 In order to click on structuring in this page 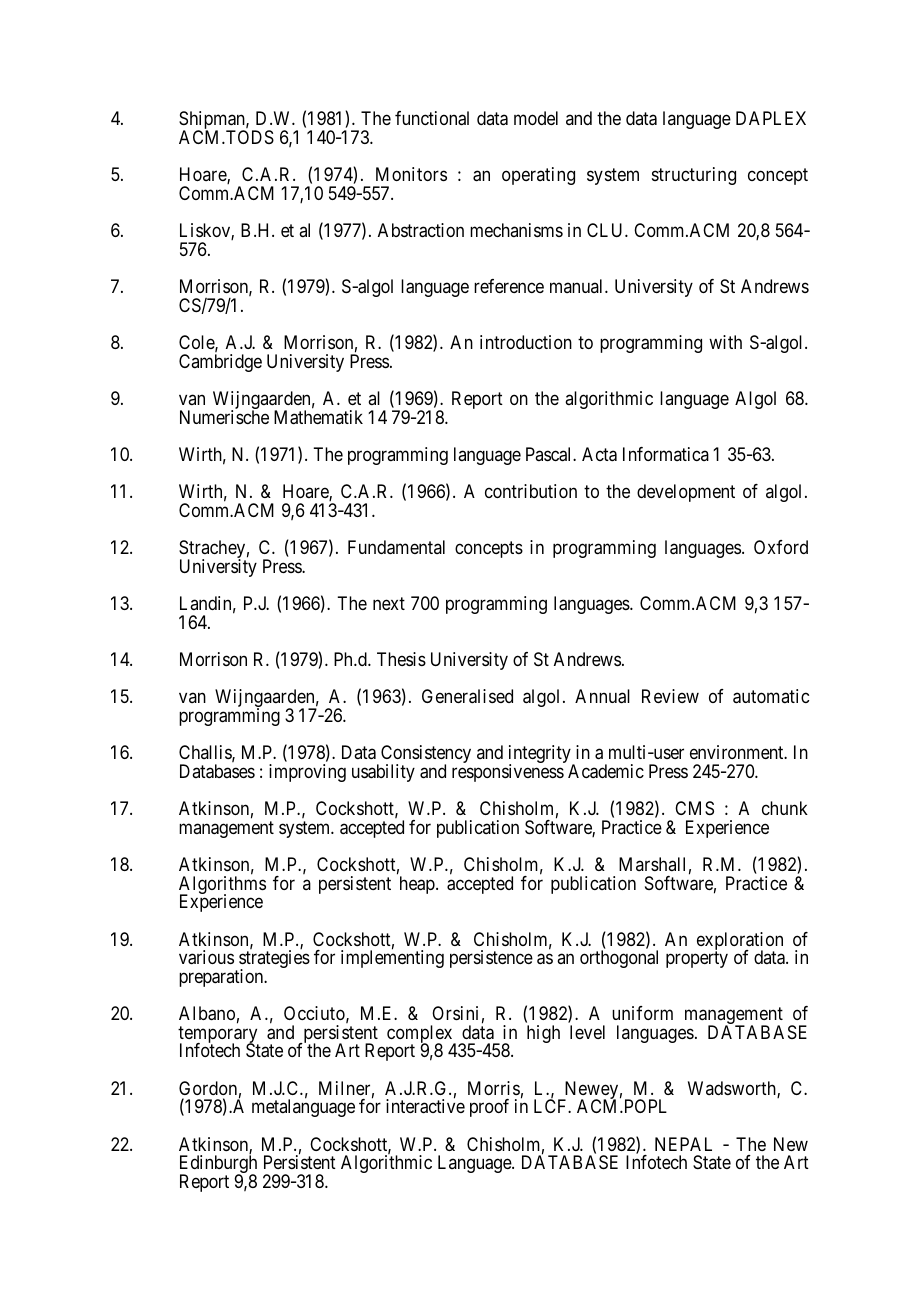, I will do `click(694, 176)`.
